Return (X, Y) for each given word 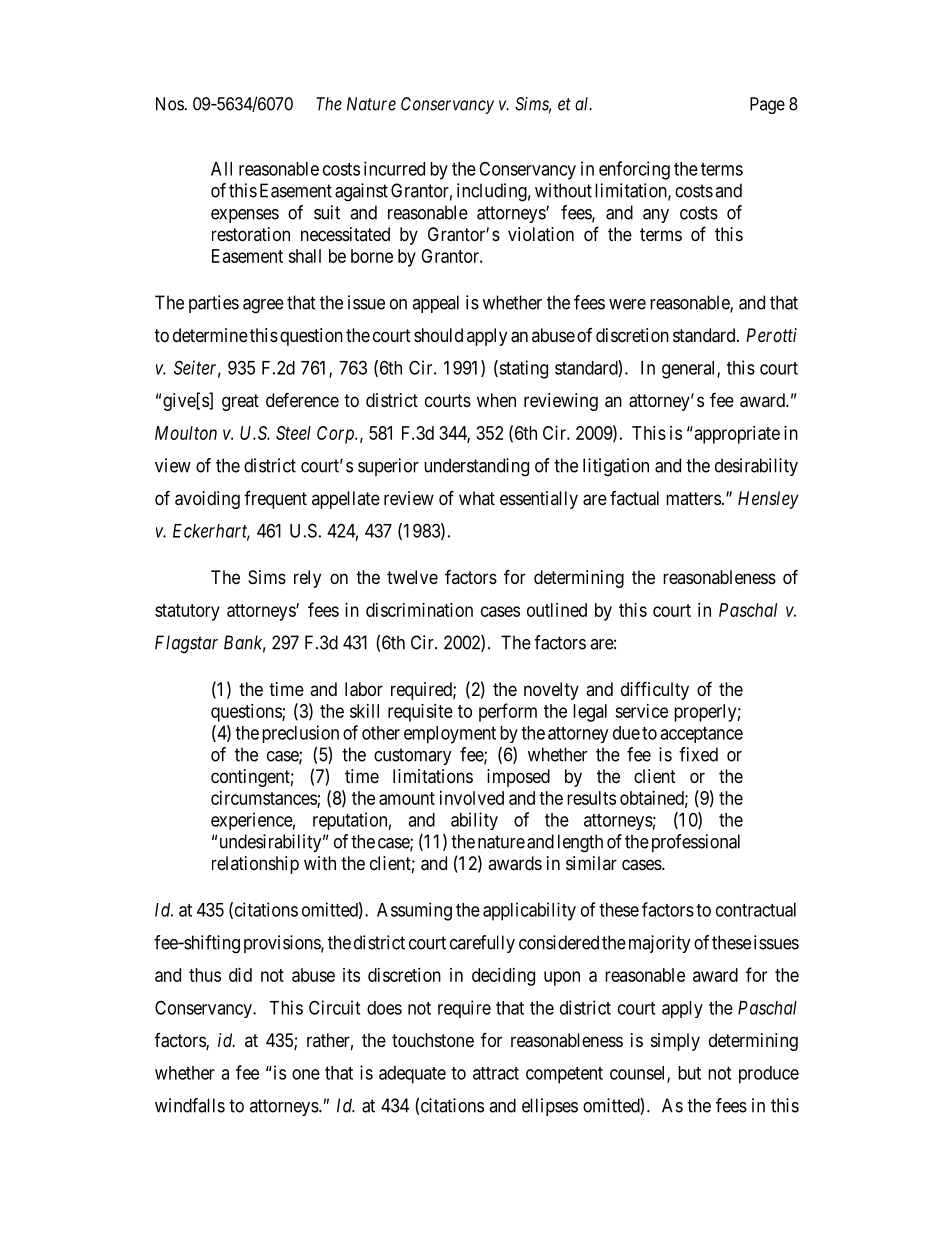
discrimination (419, 610)
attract (496, 1073)
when (496, 400)
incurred (394, 168)
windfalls (190, 1105)
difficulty (655, 690)
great (240, 402)
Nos (170, 104)
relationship (255, 865)
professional (696, 843)
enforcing (634, 170)
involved (472, 798)
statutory (187, 612)
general (690, 370)
